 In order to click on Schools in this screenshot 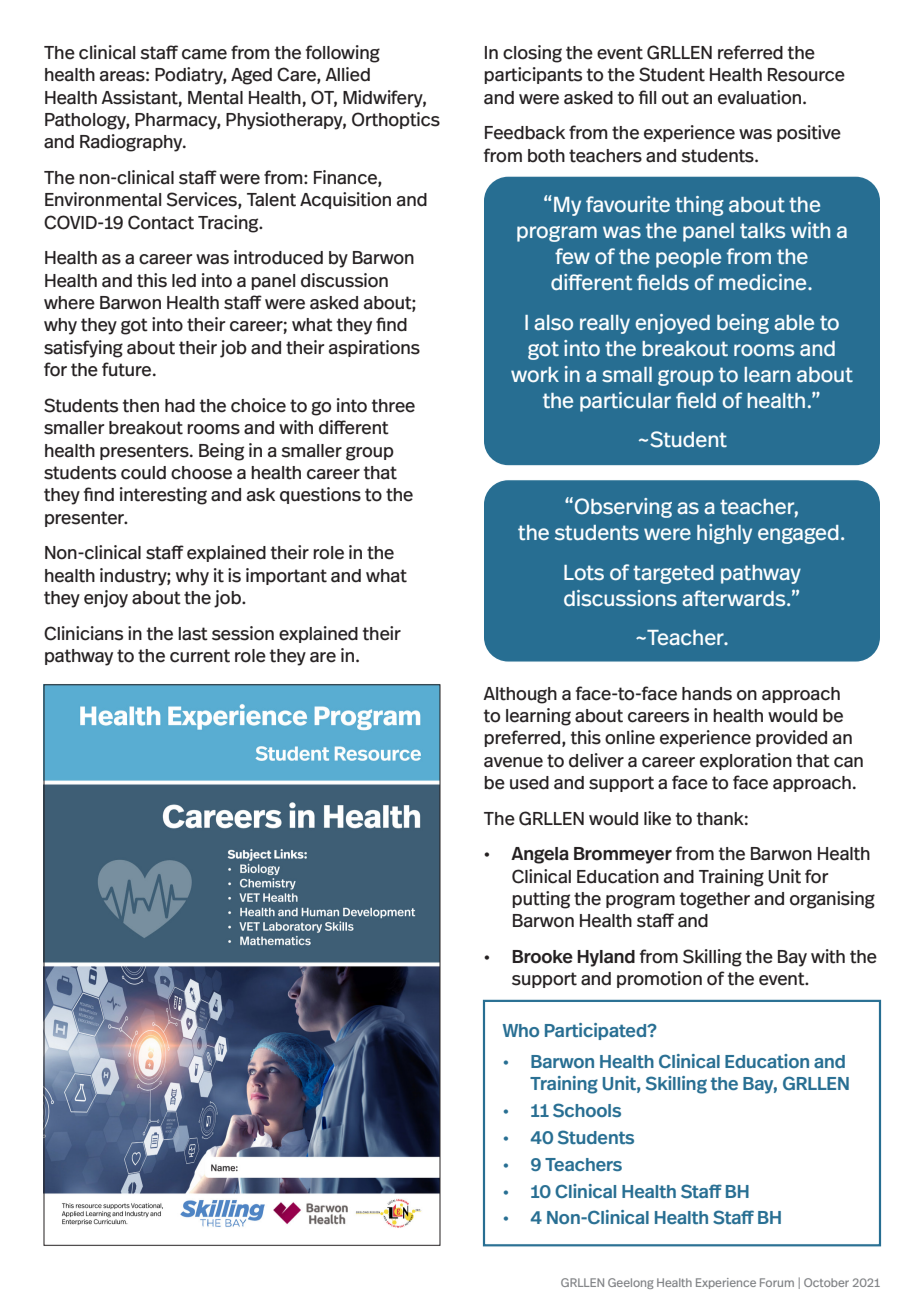, I will do `click(587, 1110)`.
